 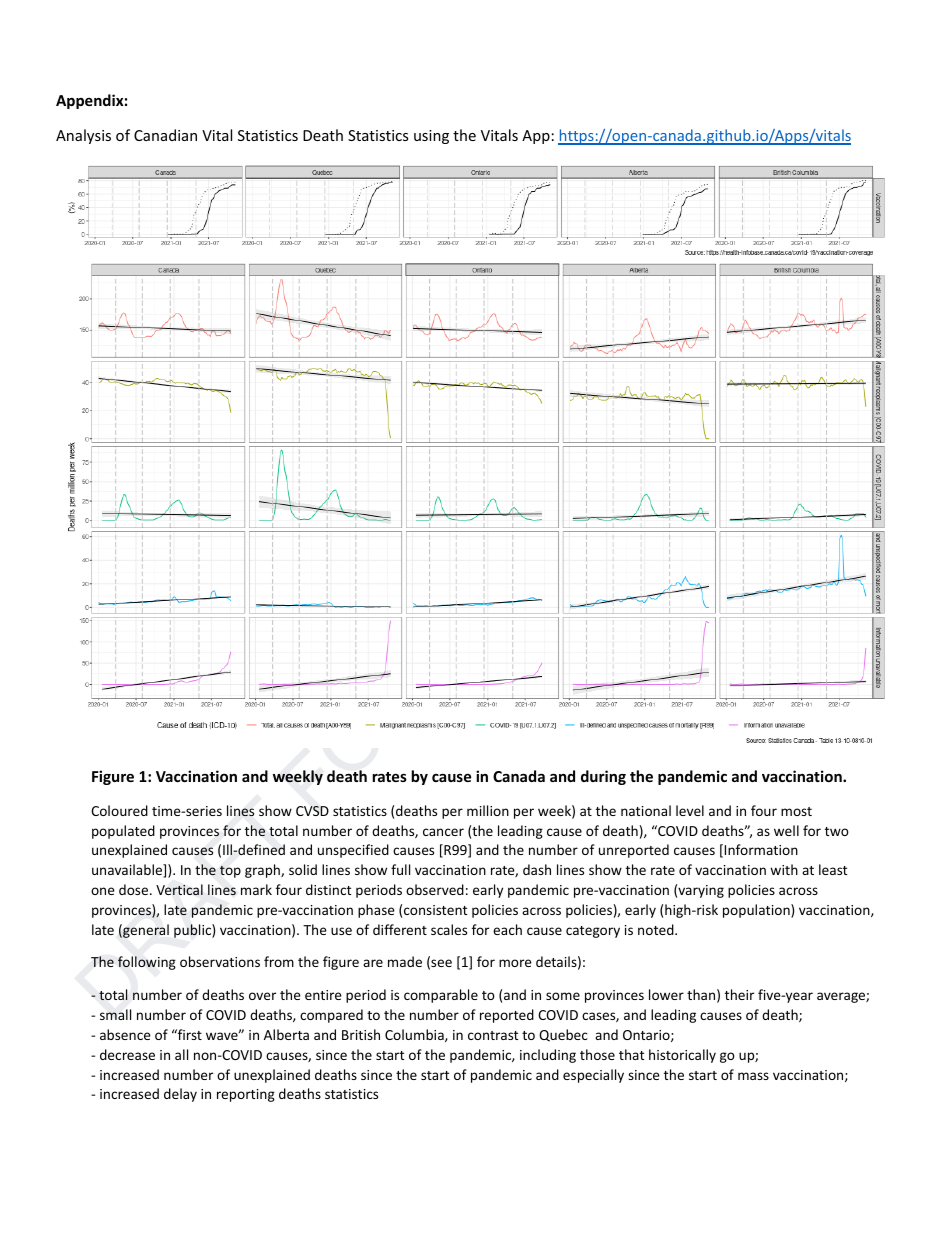 I want to click on top, so click(x=230, y=872).
